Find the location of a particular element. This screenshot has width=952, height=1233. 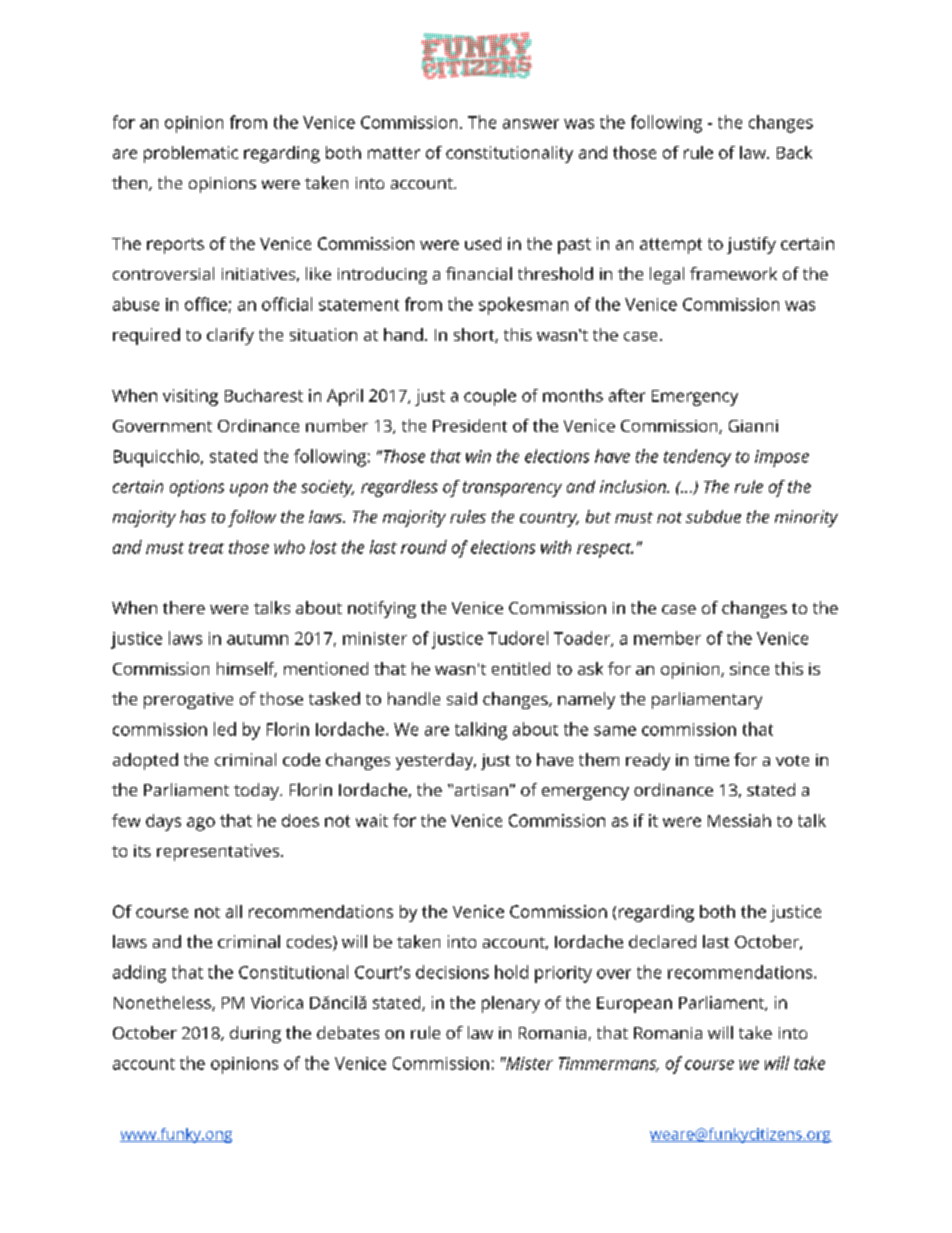

plenary is located at coordinates (511, 1004).
